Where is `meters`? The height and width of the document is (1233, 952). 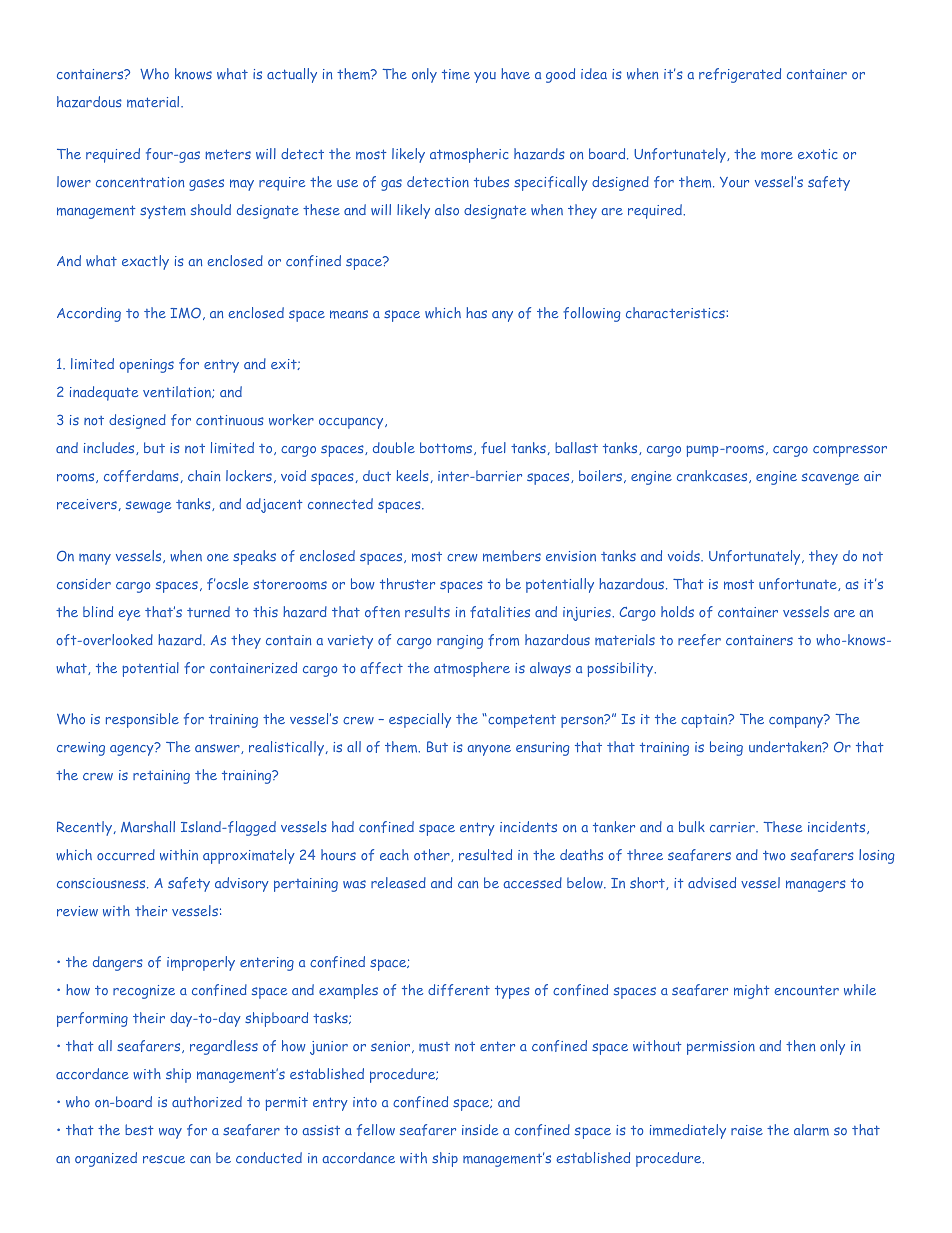
meters is located at coordinates (228, 154).
